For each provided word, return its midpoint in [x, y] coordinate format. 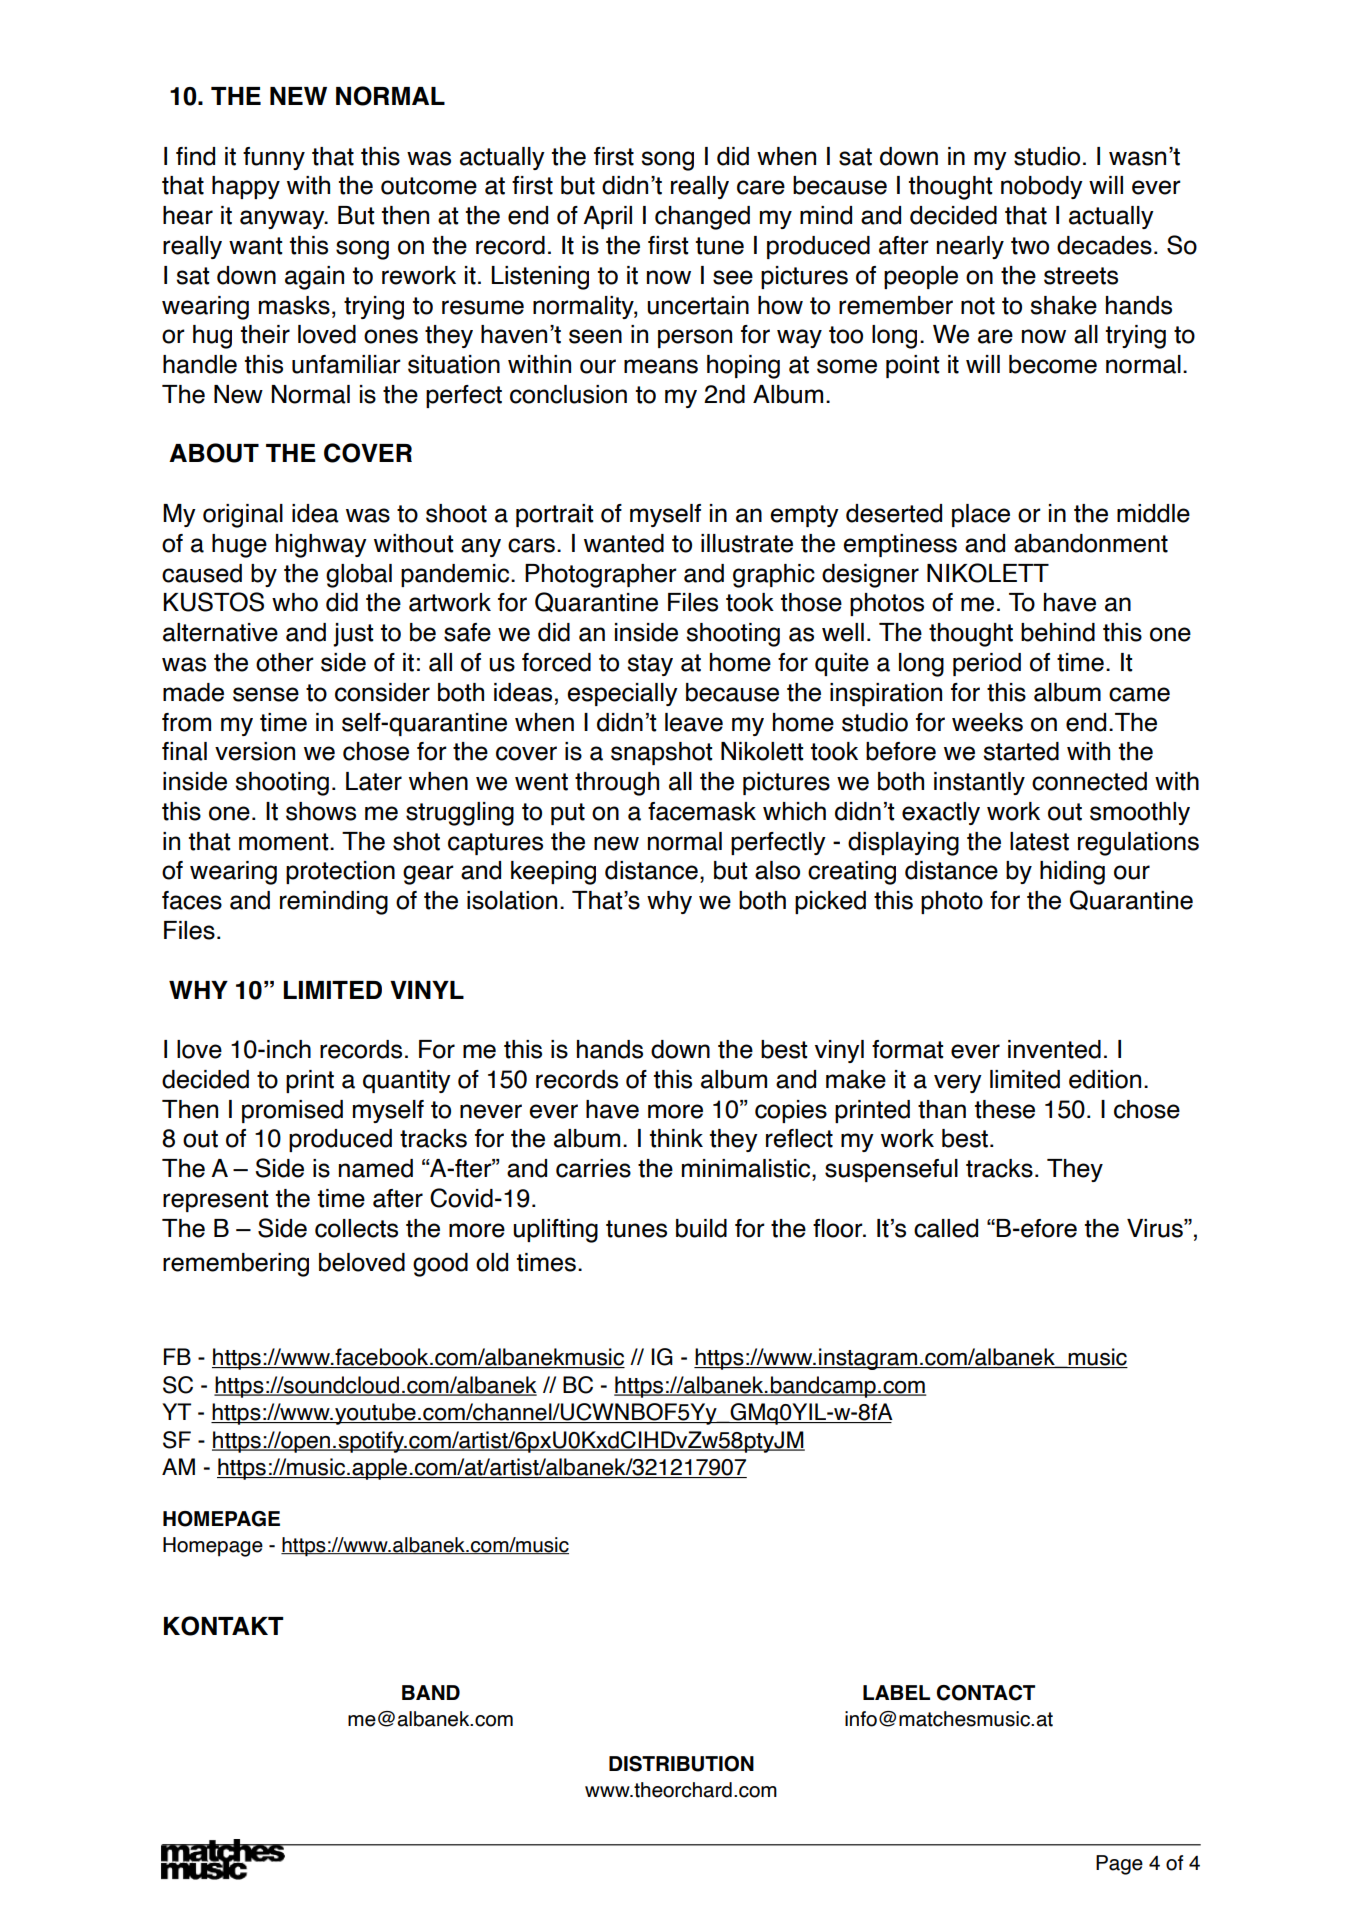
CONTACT [986, 1693]
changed [702, 218]
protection [340, 872]
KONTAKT [224, 1626]
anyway [283, 219]
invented [1054, 1049]
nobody [1042, 187]
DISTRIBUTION [681, 1764]
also [777, 870]
